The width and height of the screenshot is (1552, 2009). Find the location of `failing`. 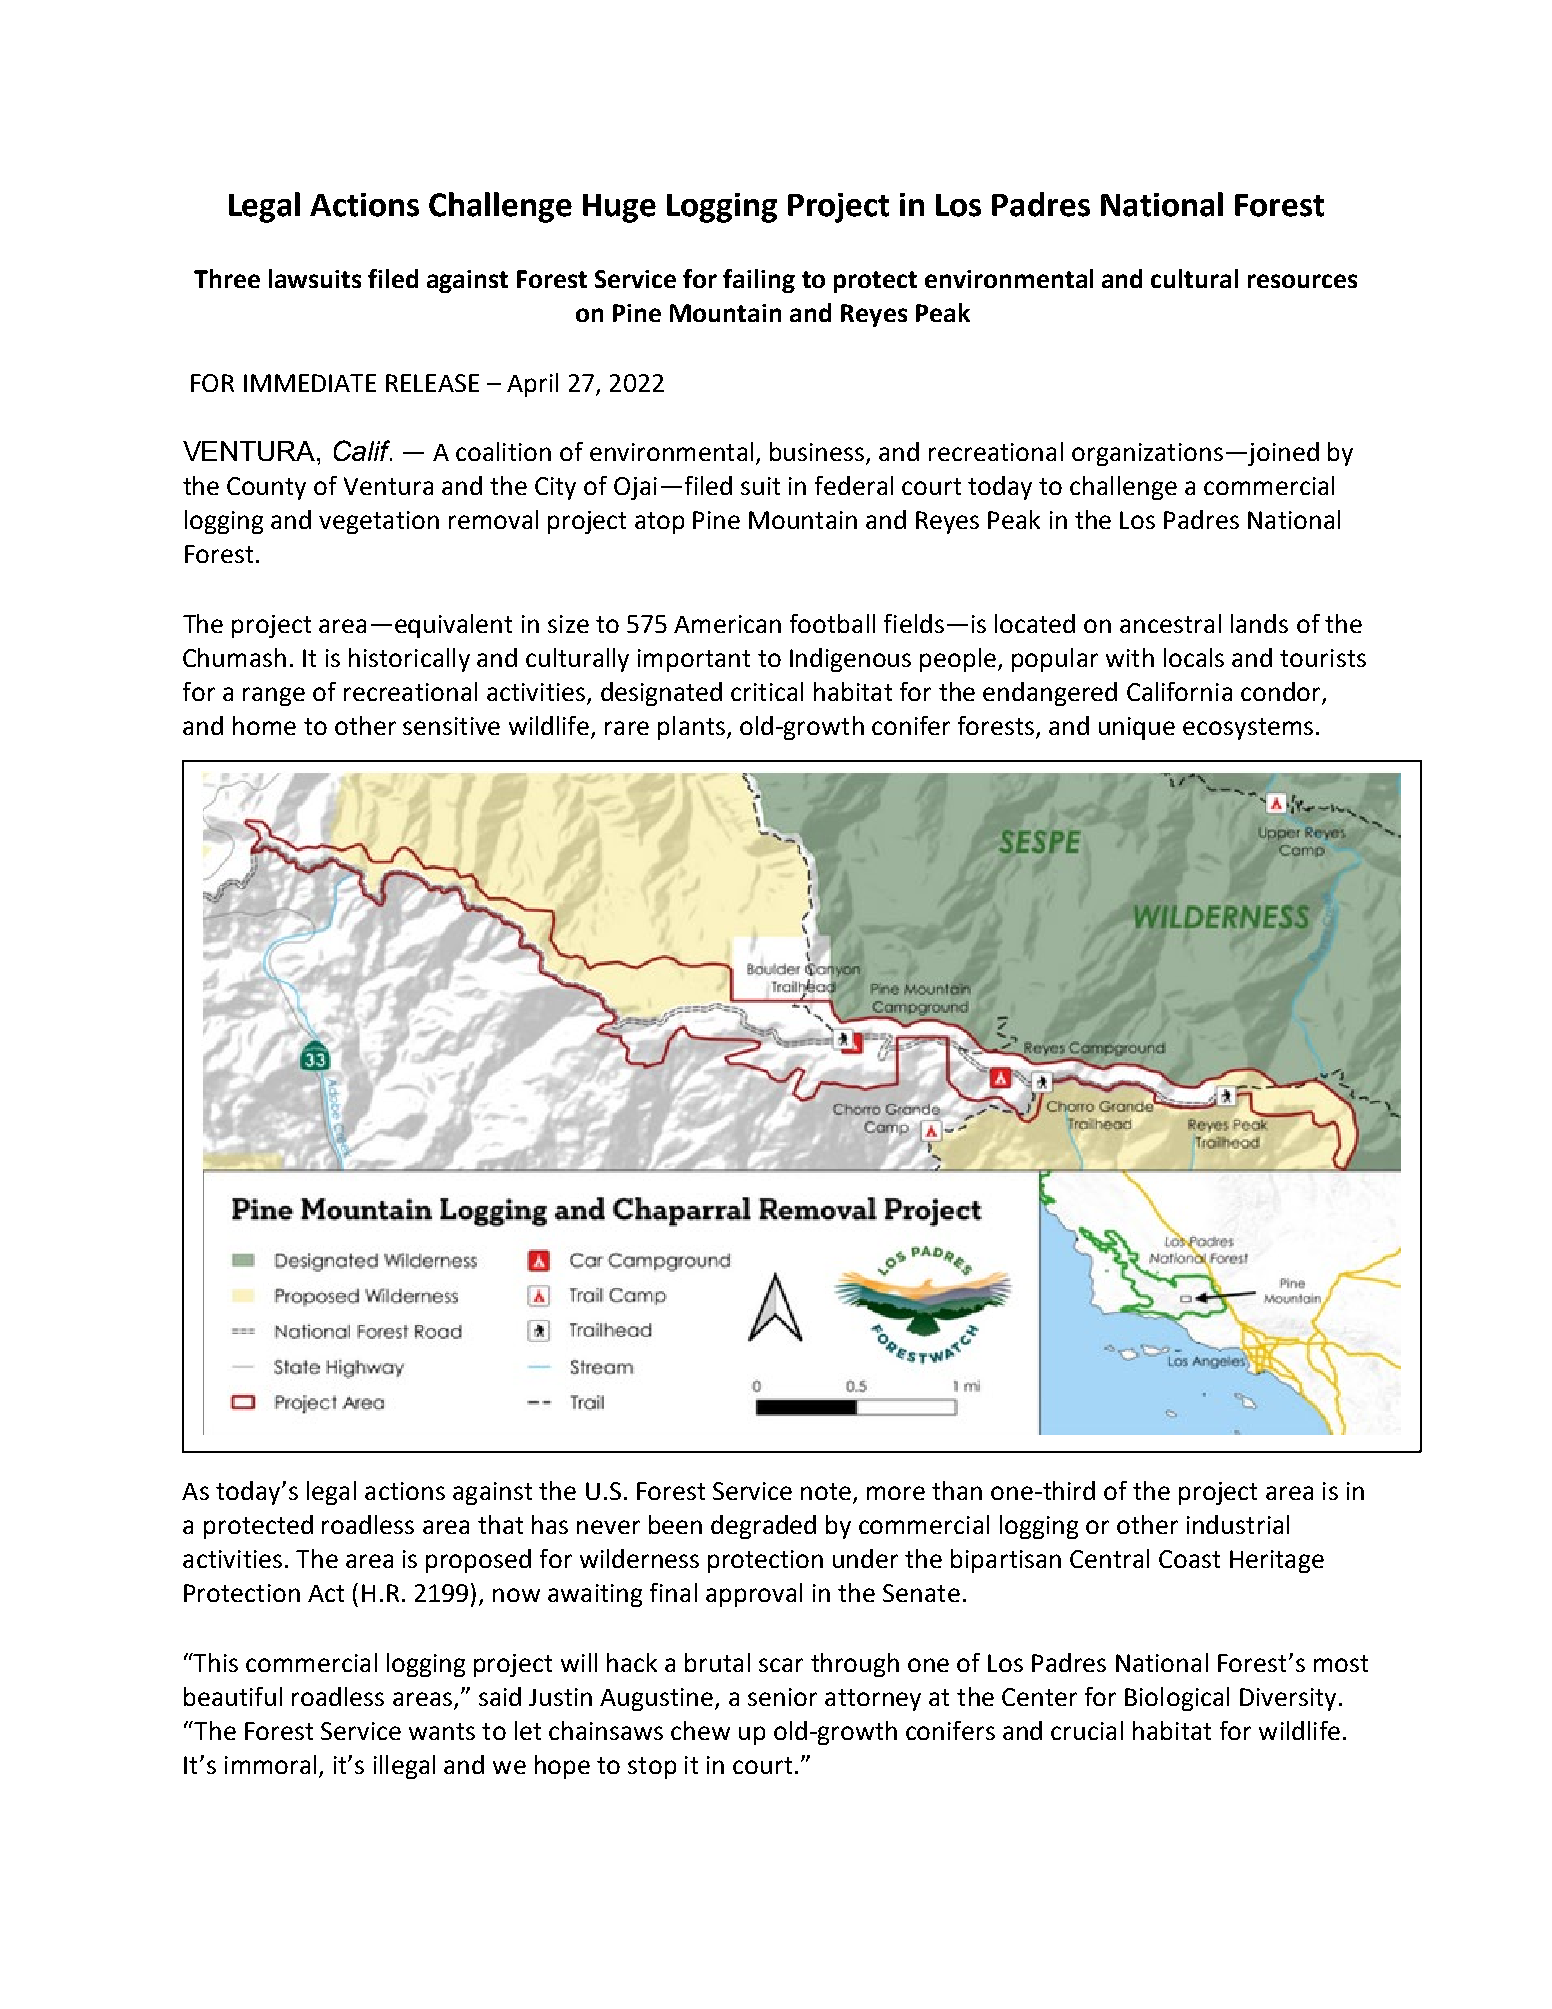

failing is located at coordinates (759, 281).
